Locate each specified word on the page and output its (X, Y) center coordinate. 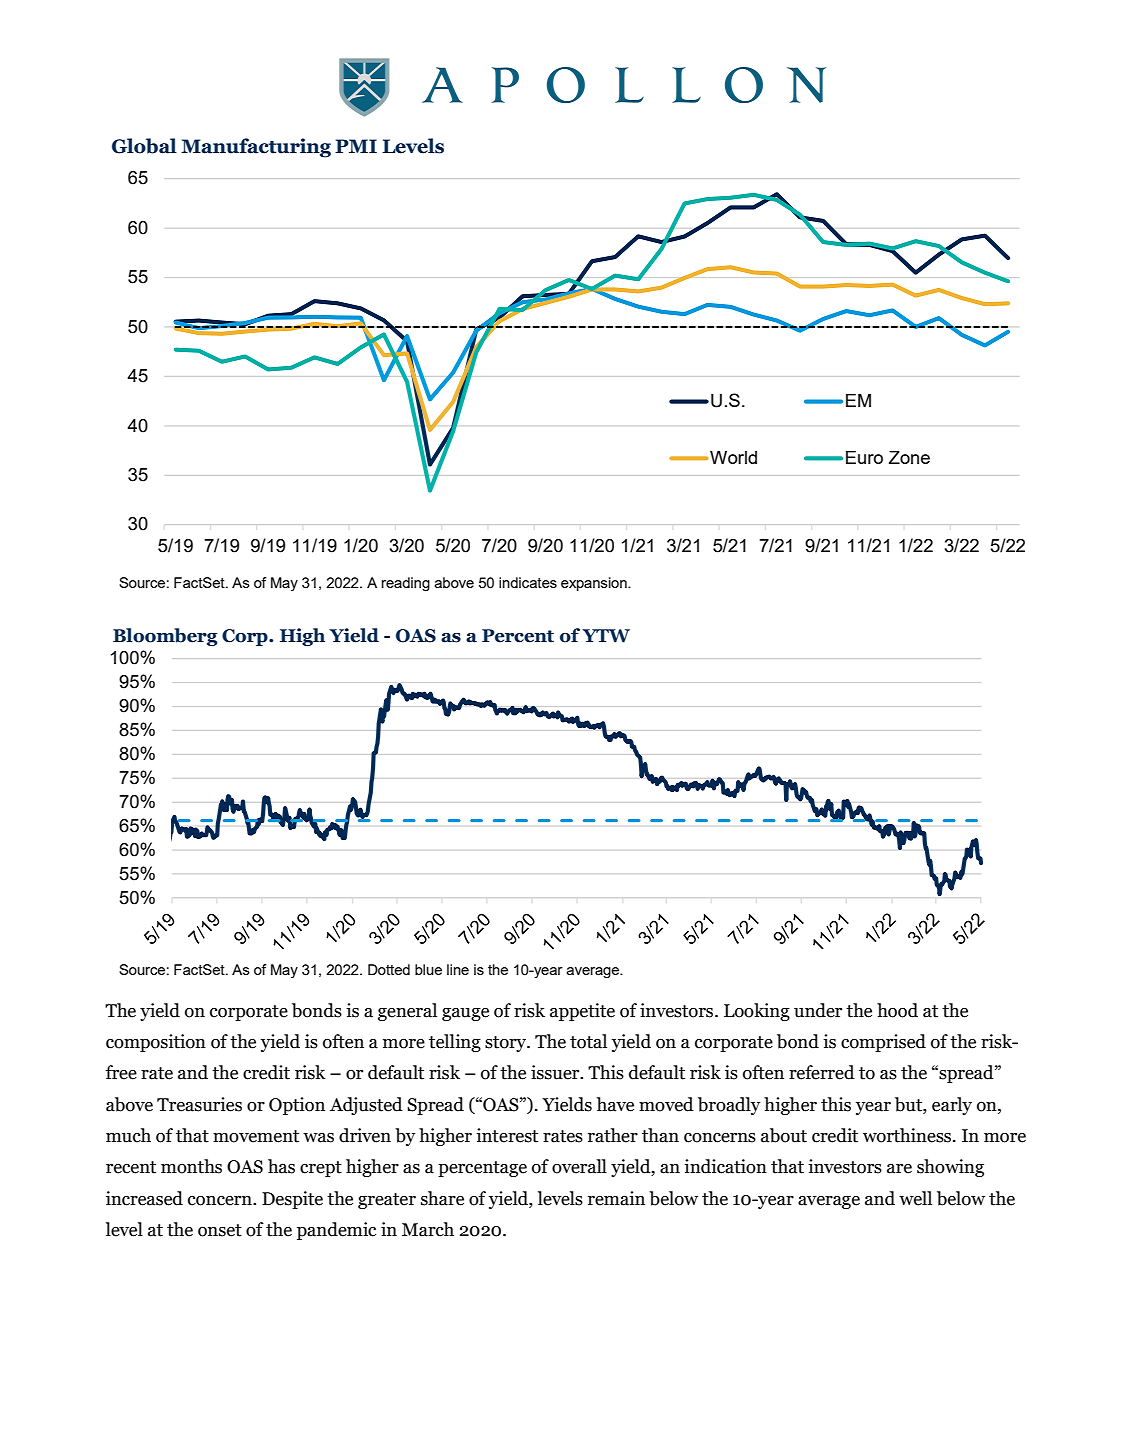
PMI (356, 146)
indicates (528, 582)
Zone (909, 457)
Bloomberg (165, 637)
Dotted (389, 969)
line (458, 969)
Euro (864, 457)
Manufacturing (256, 148)
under (818, 1010)
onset (220, 1230)
